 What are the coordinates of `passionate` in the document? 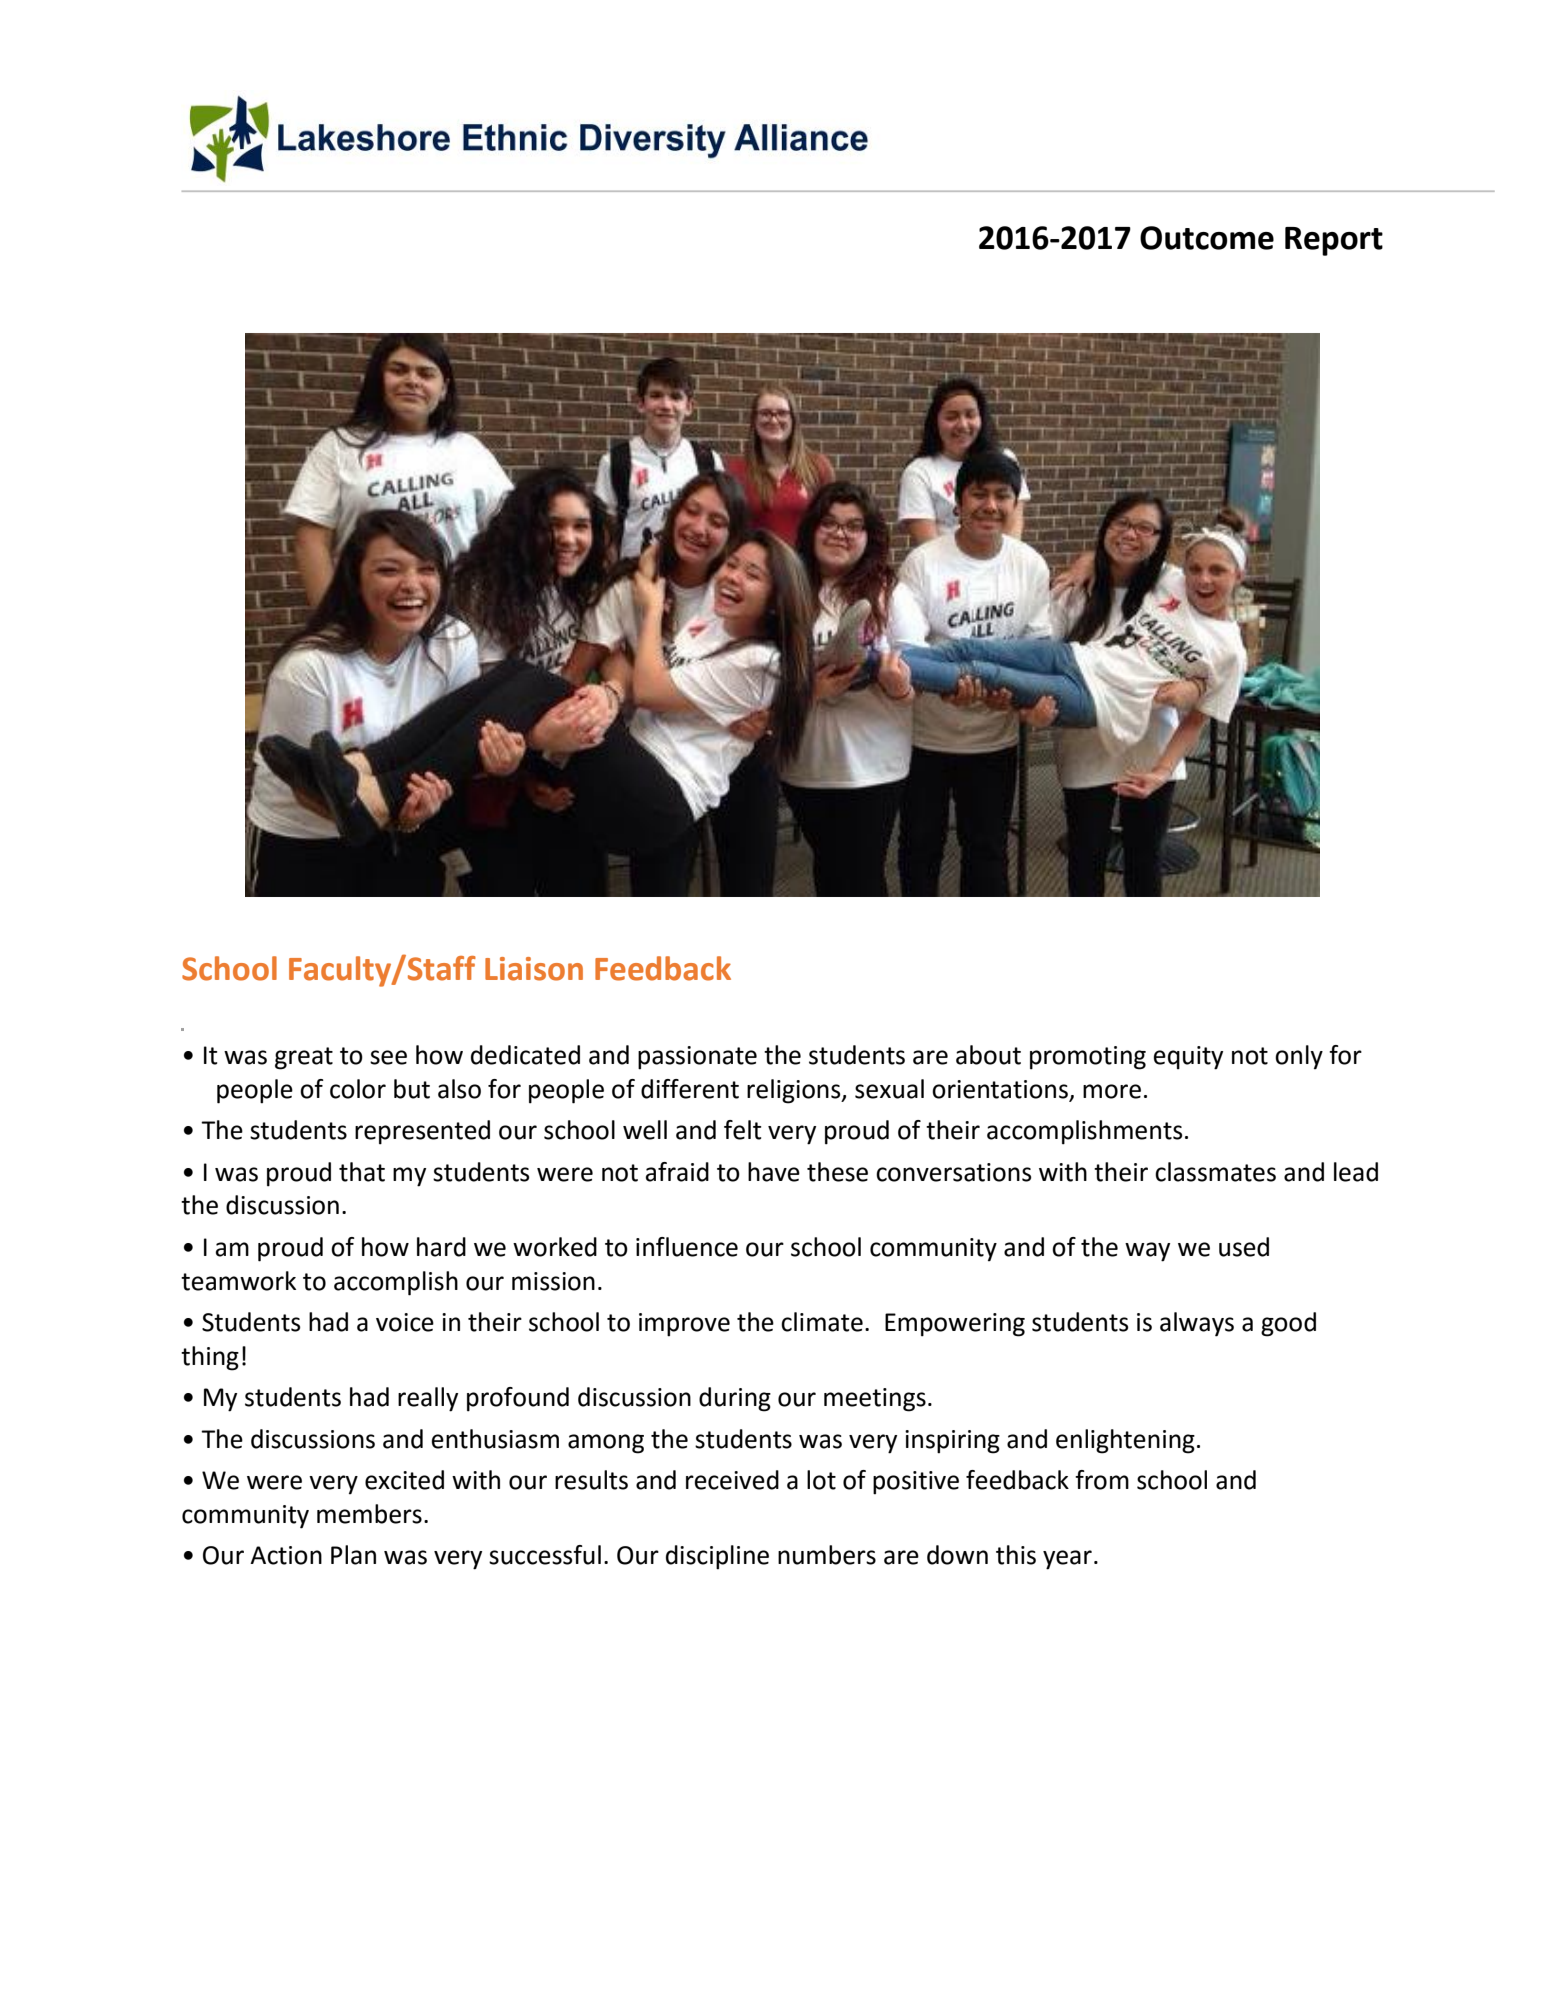 It's located at (697, 1058).
